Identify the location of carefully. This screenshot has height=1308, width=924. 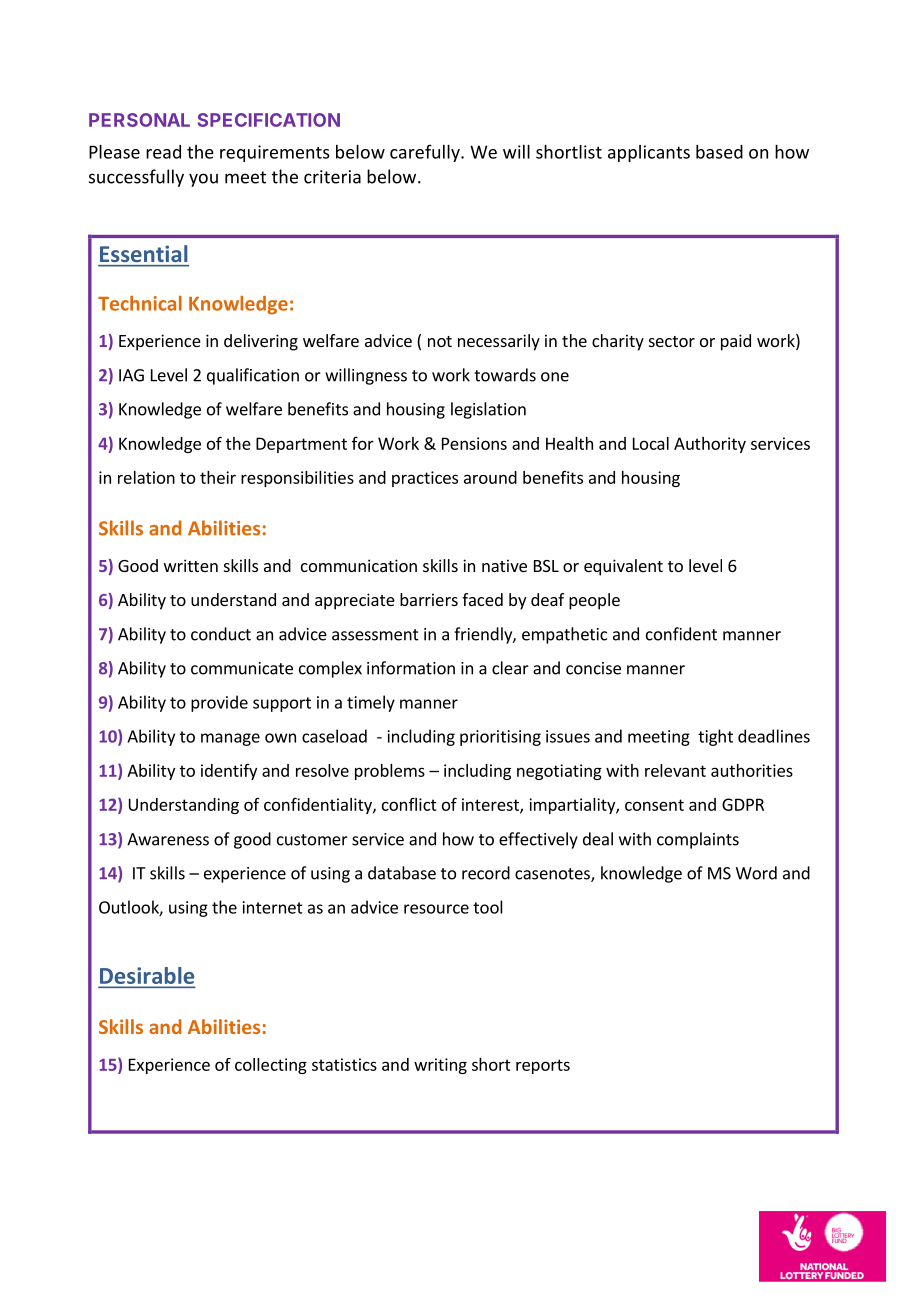
(426, 153).
